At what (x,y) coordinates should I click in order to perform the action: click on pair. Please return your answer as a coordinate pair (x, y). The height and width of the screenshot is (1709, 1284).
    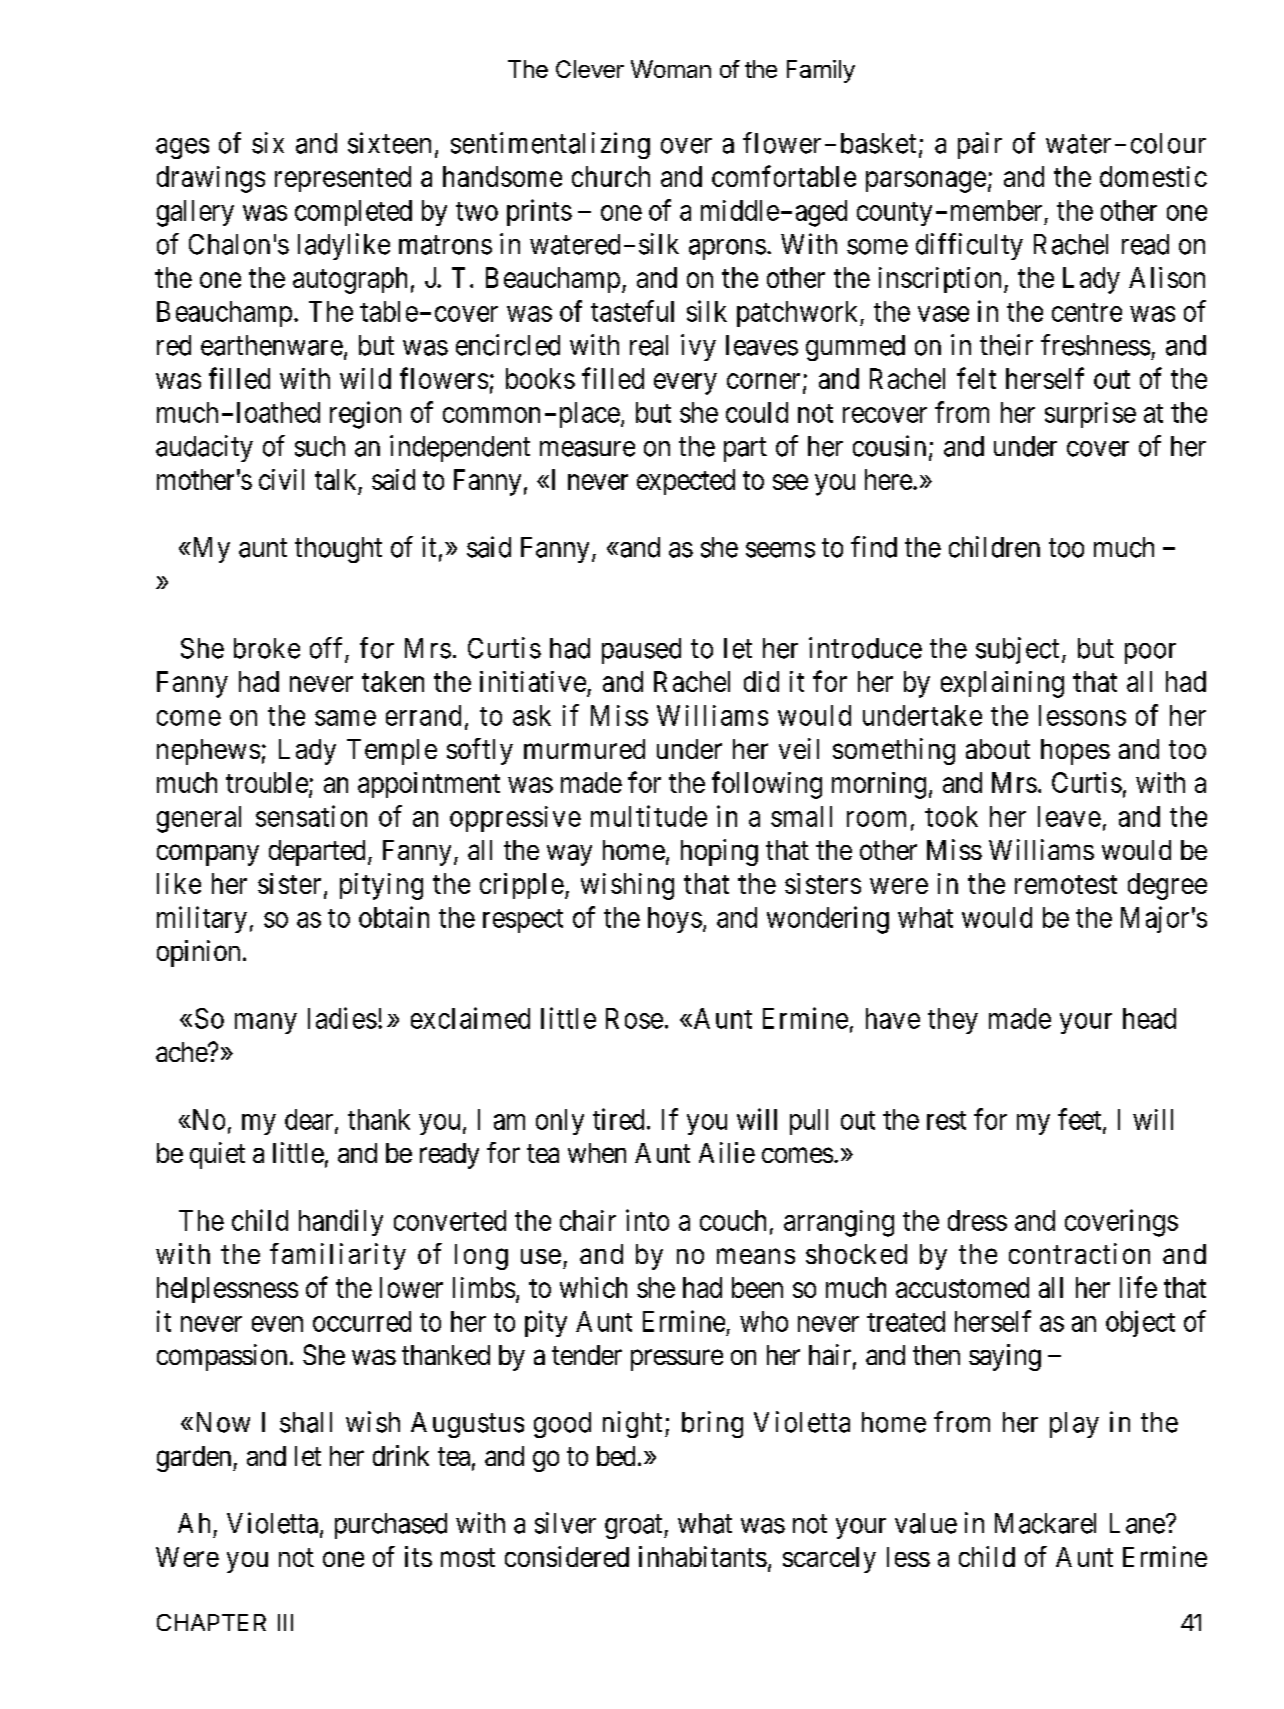
    Looking at the image, I should click on (980, 145).
